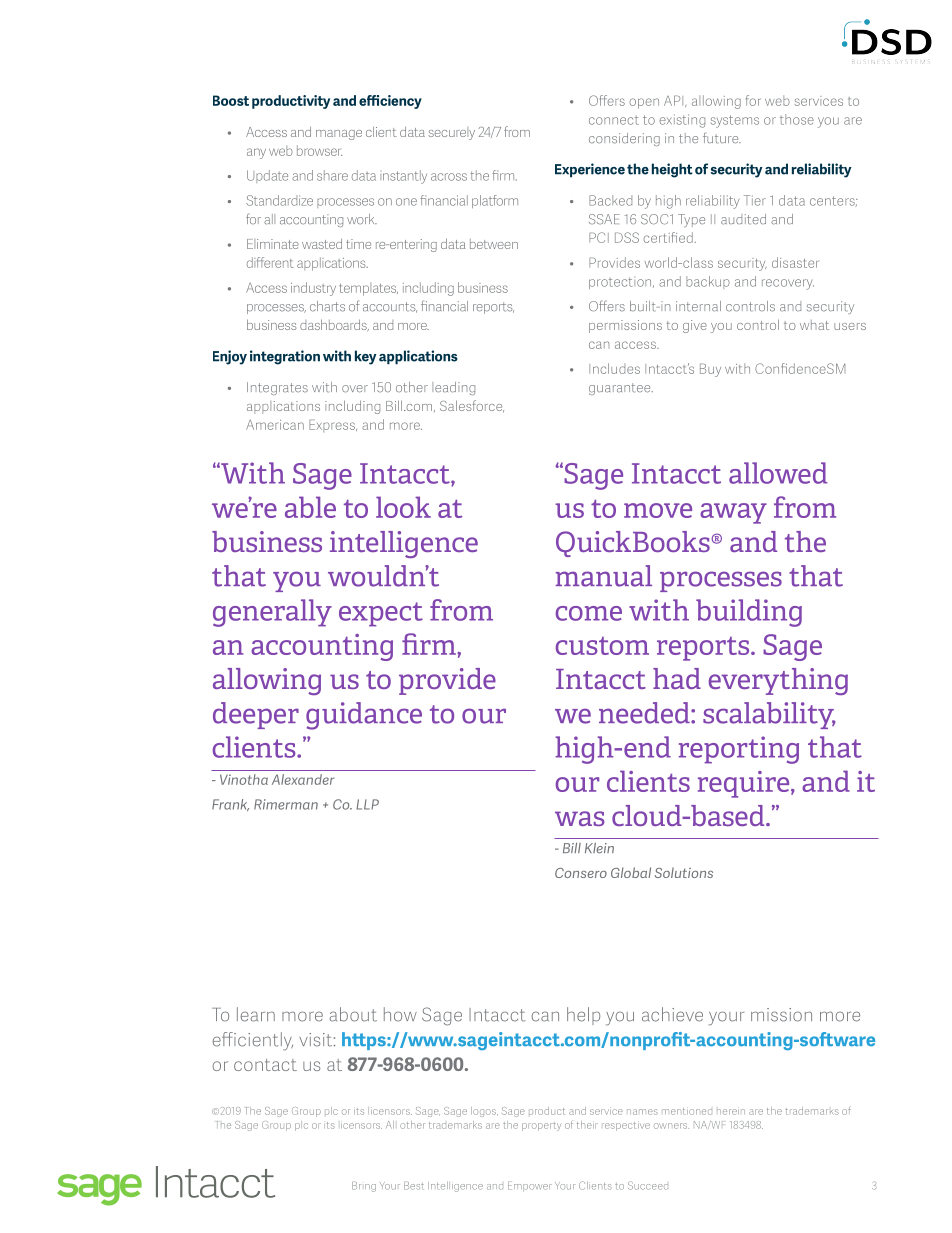 The height and width of the screenshot is (1233, 952). Describe the element at coordinates (541, 1126) in the screenshot. I see `property` at that location.
